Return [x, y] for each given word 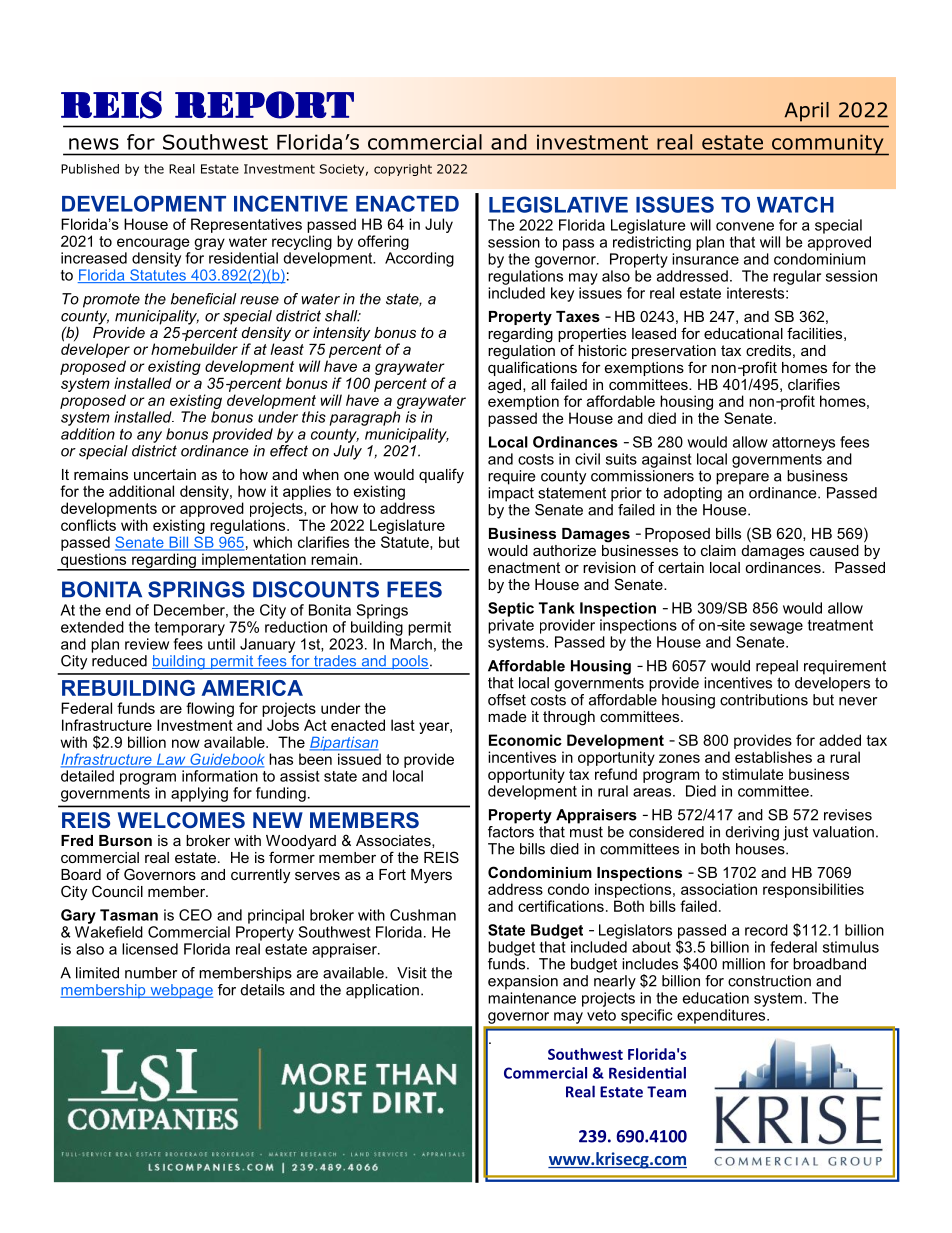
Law [171, 760]
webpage [180, 991]
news [94, 144]
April [807, 112]
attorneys [803, 444]
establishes [773, 757]
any [149, 437]
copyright [403, 170]
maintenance [532, 998]
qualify [441, 476]
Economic [525, 740]
